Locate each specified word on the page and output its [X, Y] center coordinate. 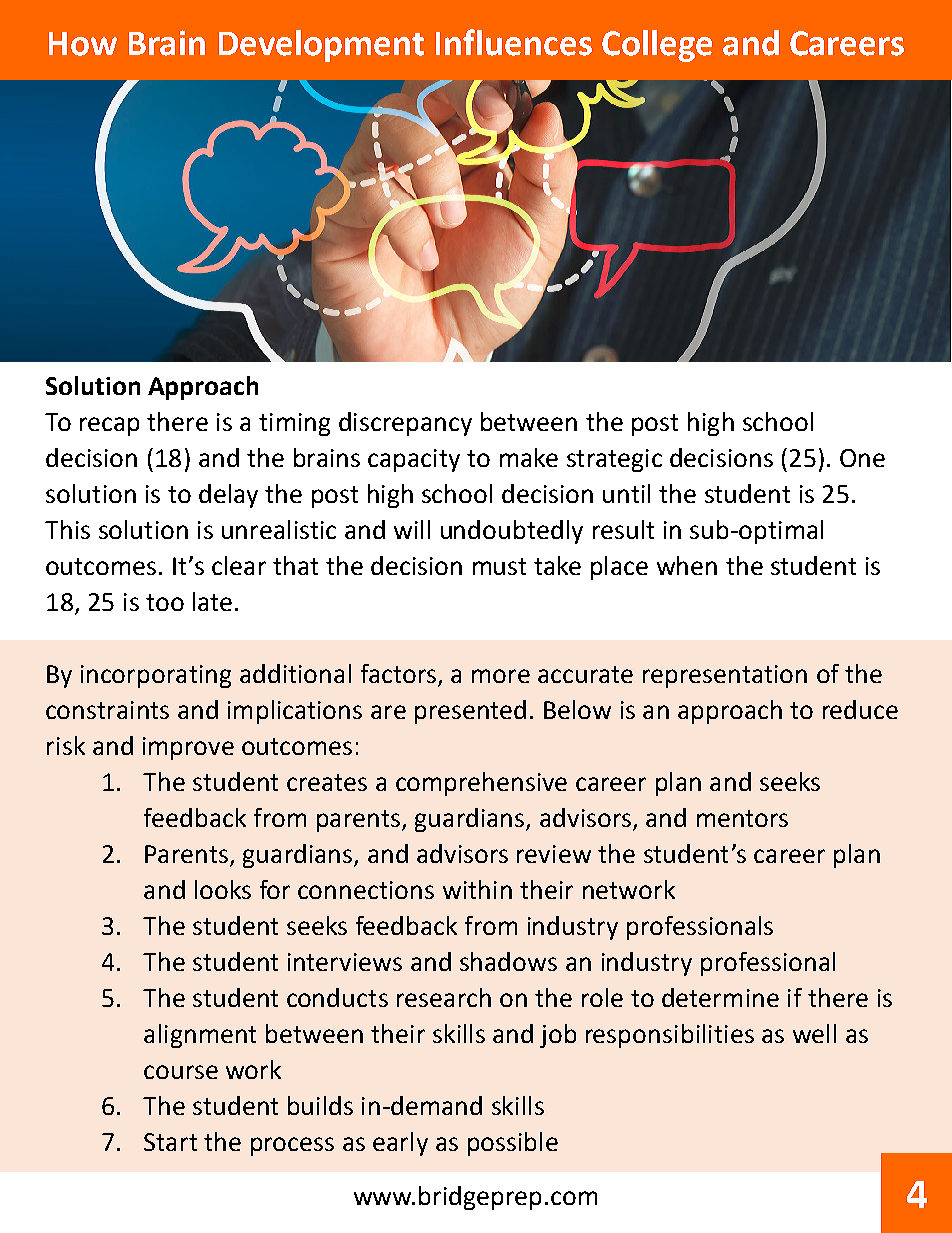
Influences [514, 42]
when [687, 565]
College [657, 46]
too [165, 602]
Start [170, 1142]
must [499, 566]
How [83, 44]
